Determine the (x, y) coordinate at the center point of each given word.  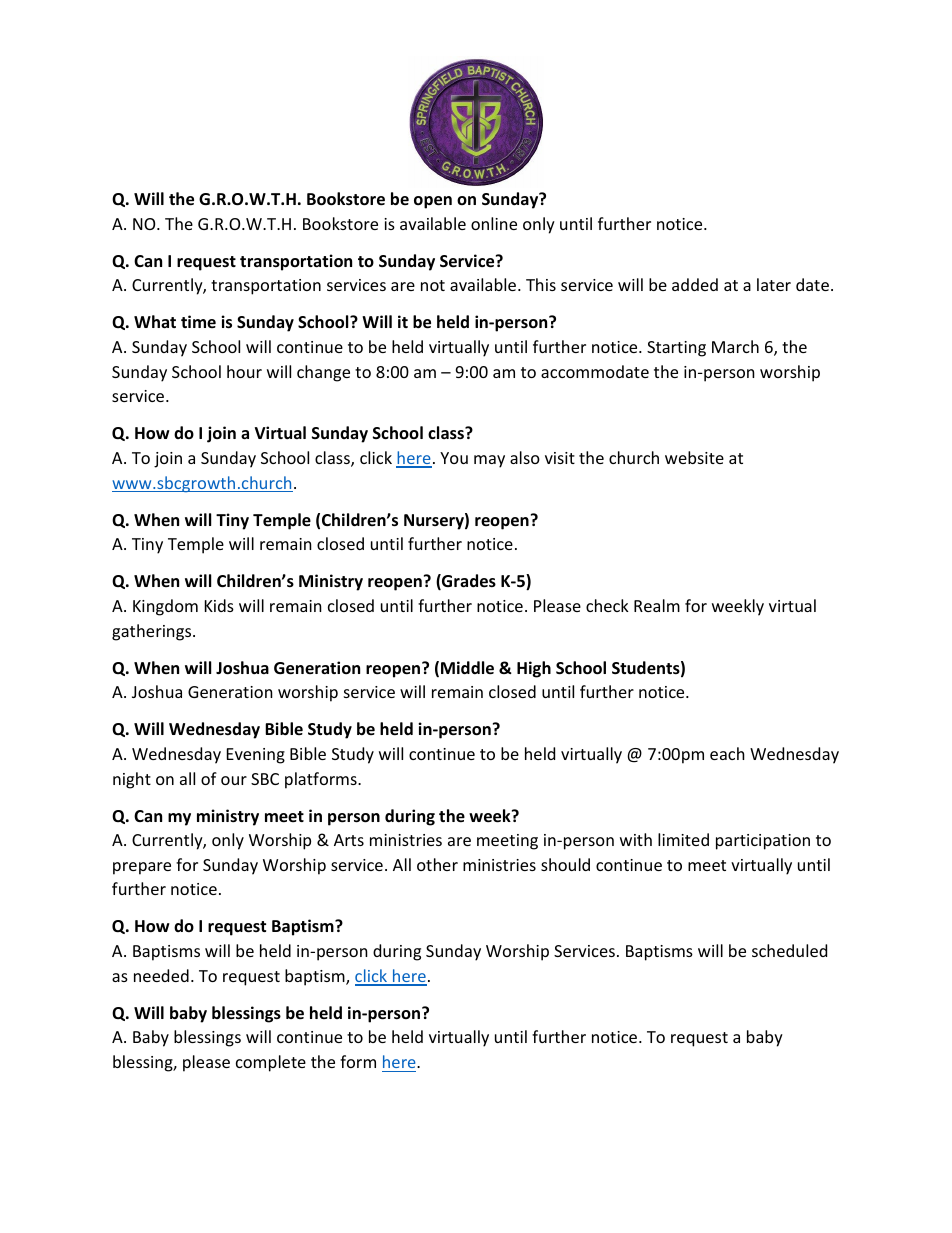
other (437, 864)
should (565, 864)
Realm (657, 605)
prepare (142, 868)
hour (244, 371)
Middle (467, 668)
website (694, 457)
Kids (219, 605)
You (454, 458)
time (198, 321)
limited (683, 839)
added (695, 284)
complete (271, 1063)
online (494, 223)
